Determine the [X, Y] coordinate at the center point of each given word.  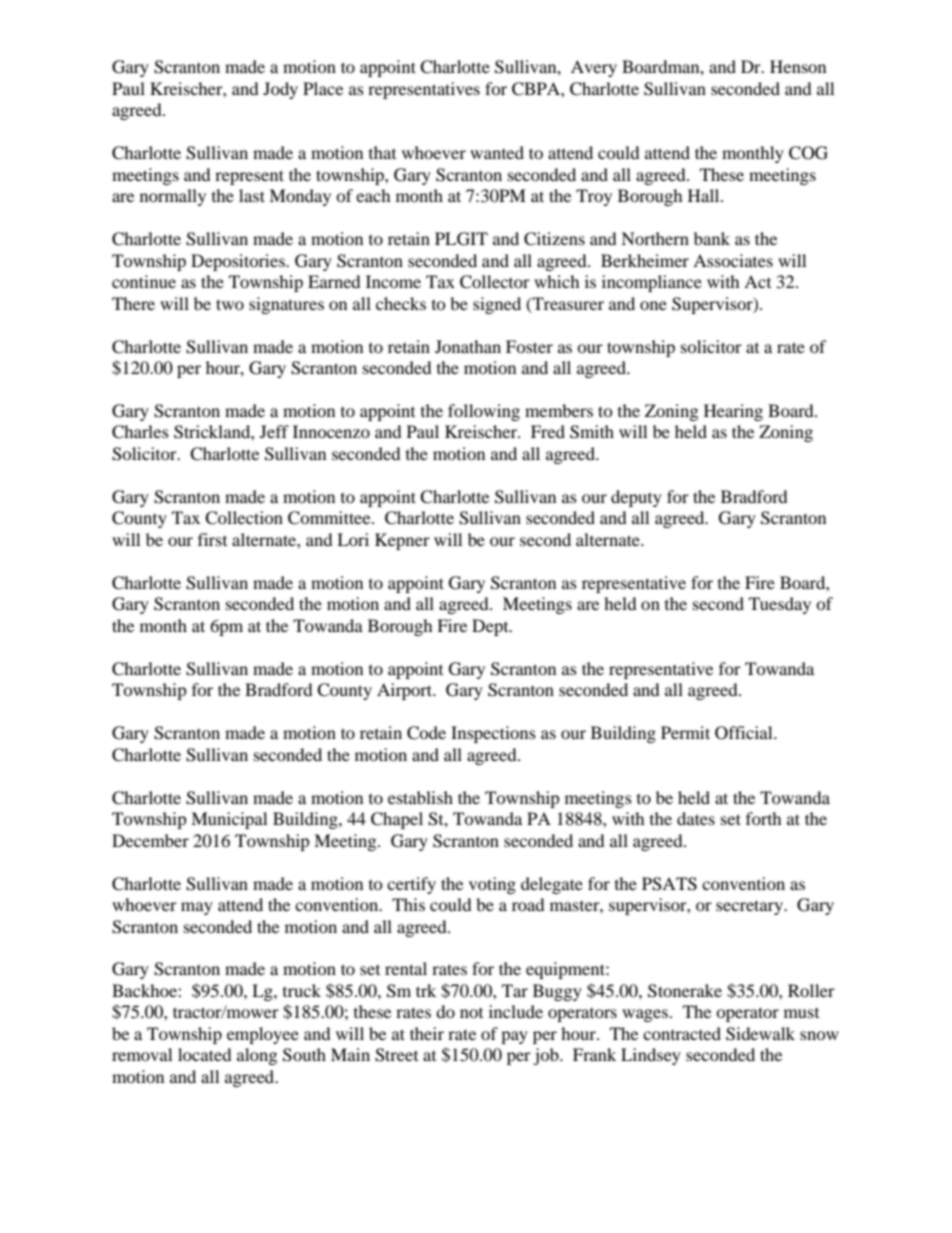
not [471, 1013]
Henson [798, 66]
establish [420, 797]
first [212, 539]
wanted [497, 152]
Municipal [229, 820]
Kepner [402, 541]
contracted [682, 1033]
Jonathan [468, 346]
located [205, 1054]
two [230, 304]
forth [764, 818]
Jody [280, 90]
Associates [733, 260]
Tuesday [780, 605]
